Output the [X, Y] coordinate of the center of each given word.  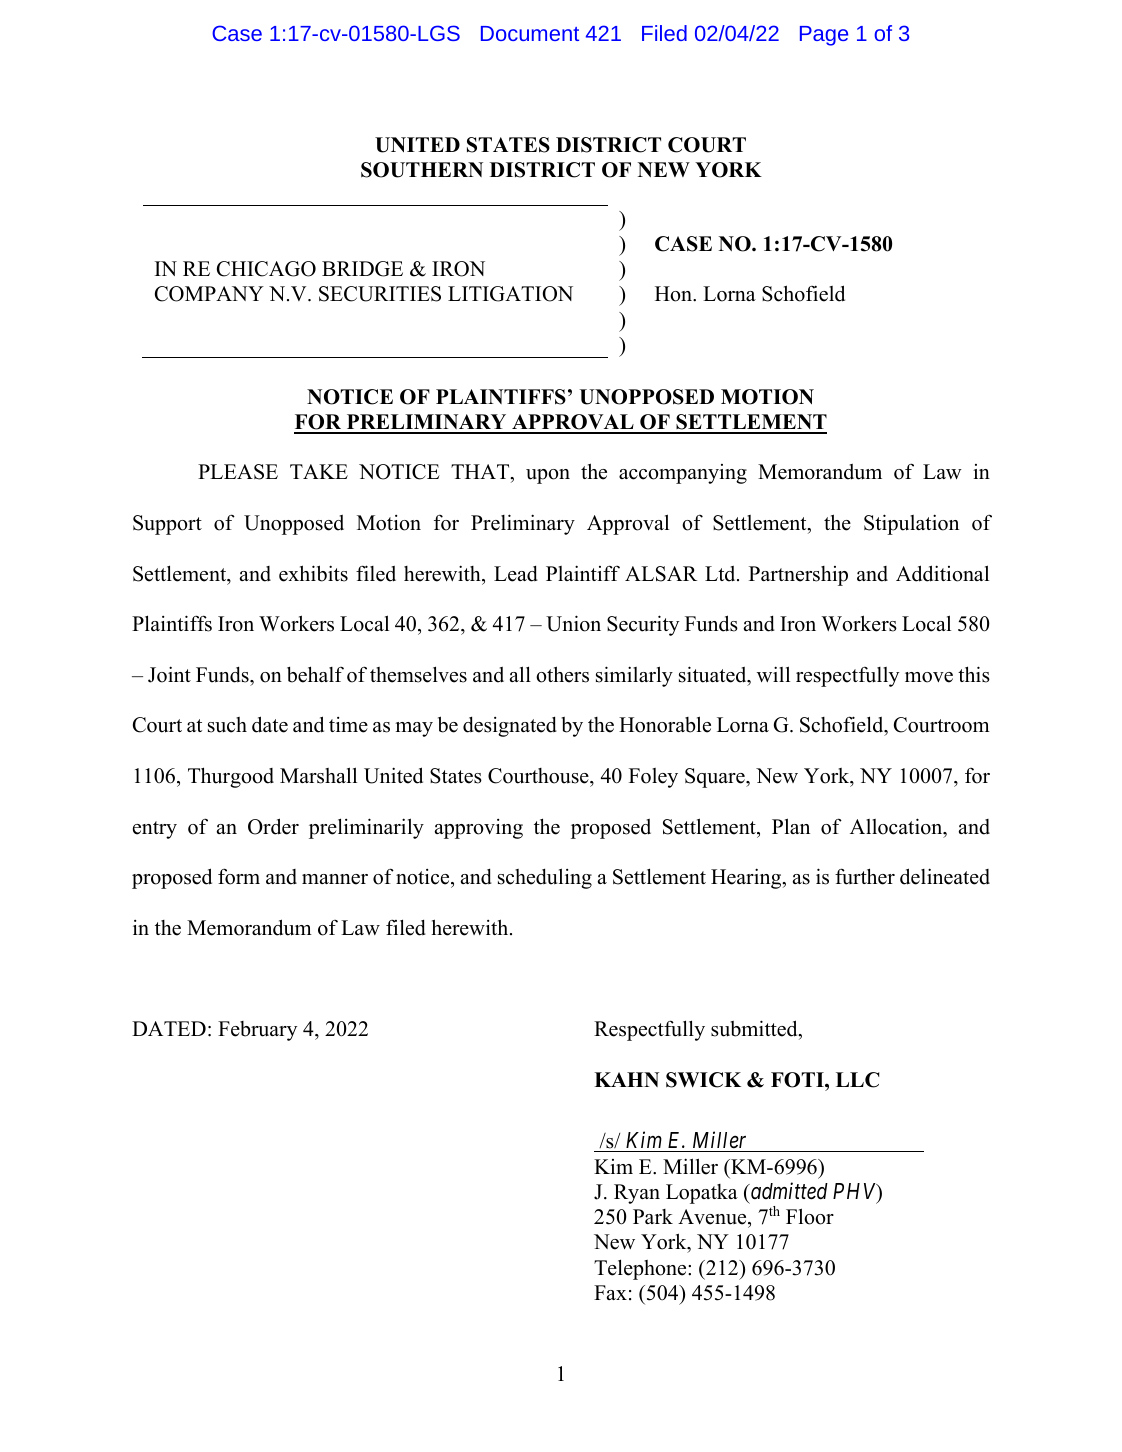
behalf [315, 674]
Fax [610, 1292]
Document [530, 33]
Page [824, 36]
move [929, 677]
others [562, 674]
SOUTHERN [422, 170]
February [257, 1031]
